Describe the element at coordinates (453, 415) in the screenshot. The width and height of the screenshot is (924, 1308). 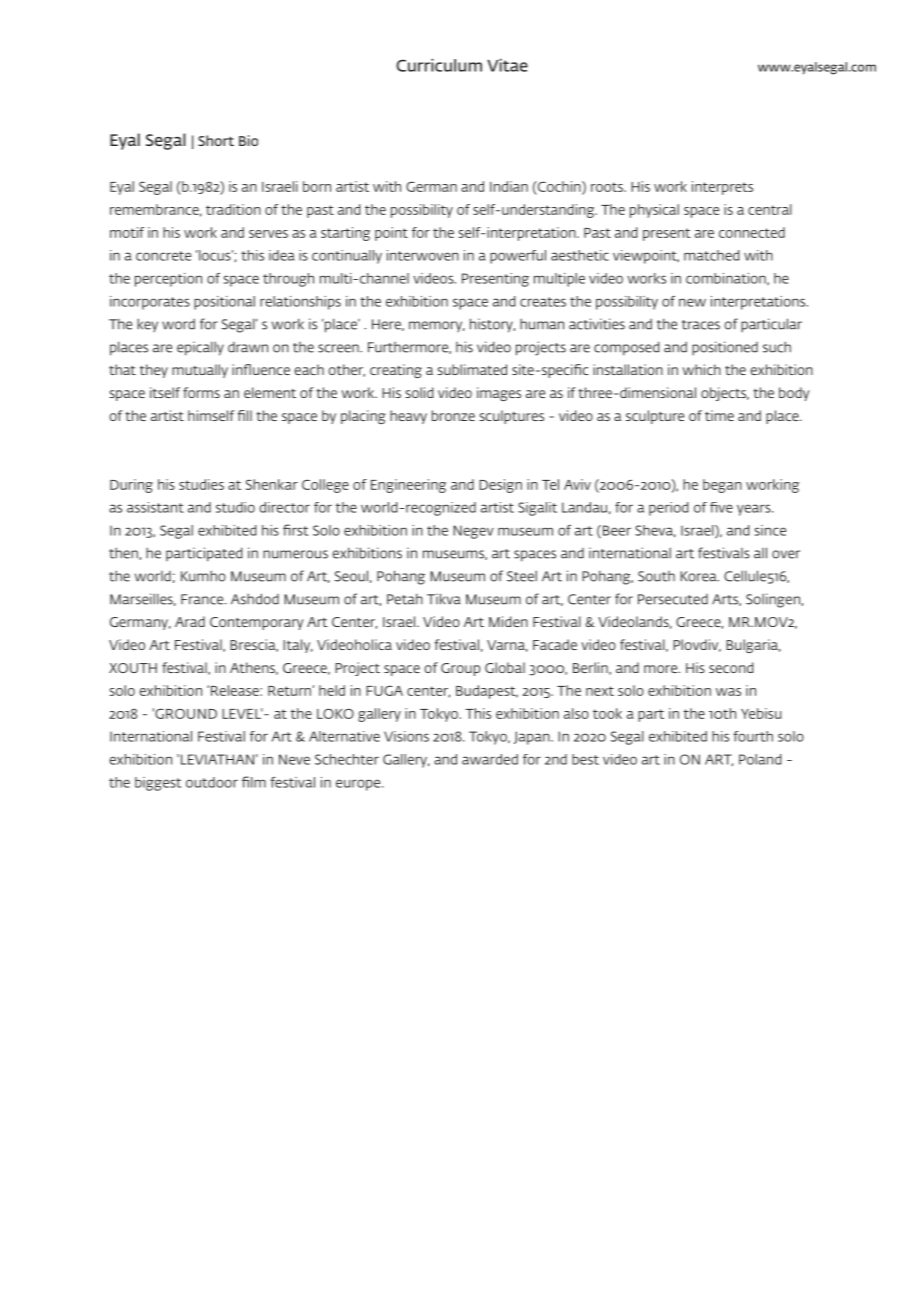
I see `bronze` at that location.
